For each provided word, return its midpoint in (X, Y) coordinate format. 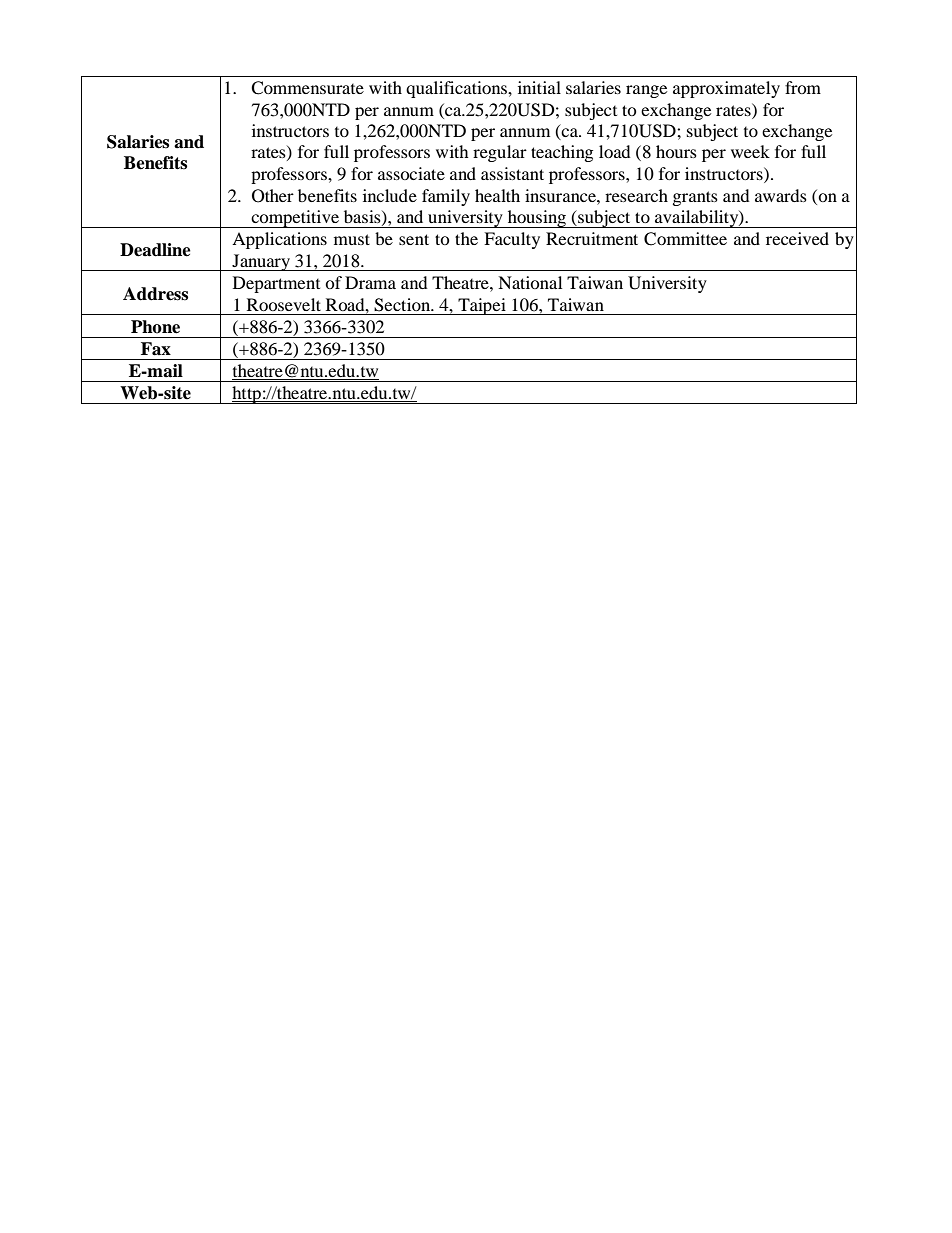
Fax (156, 349)
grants (695, 198)
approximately (726, 89)
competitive (295, 219)
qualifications (457, 89)
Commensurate (307, 88)
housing (537, 219)
